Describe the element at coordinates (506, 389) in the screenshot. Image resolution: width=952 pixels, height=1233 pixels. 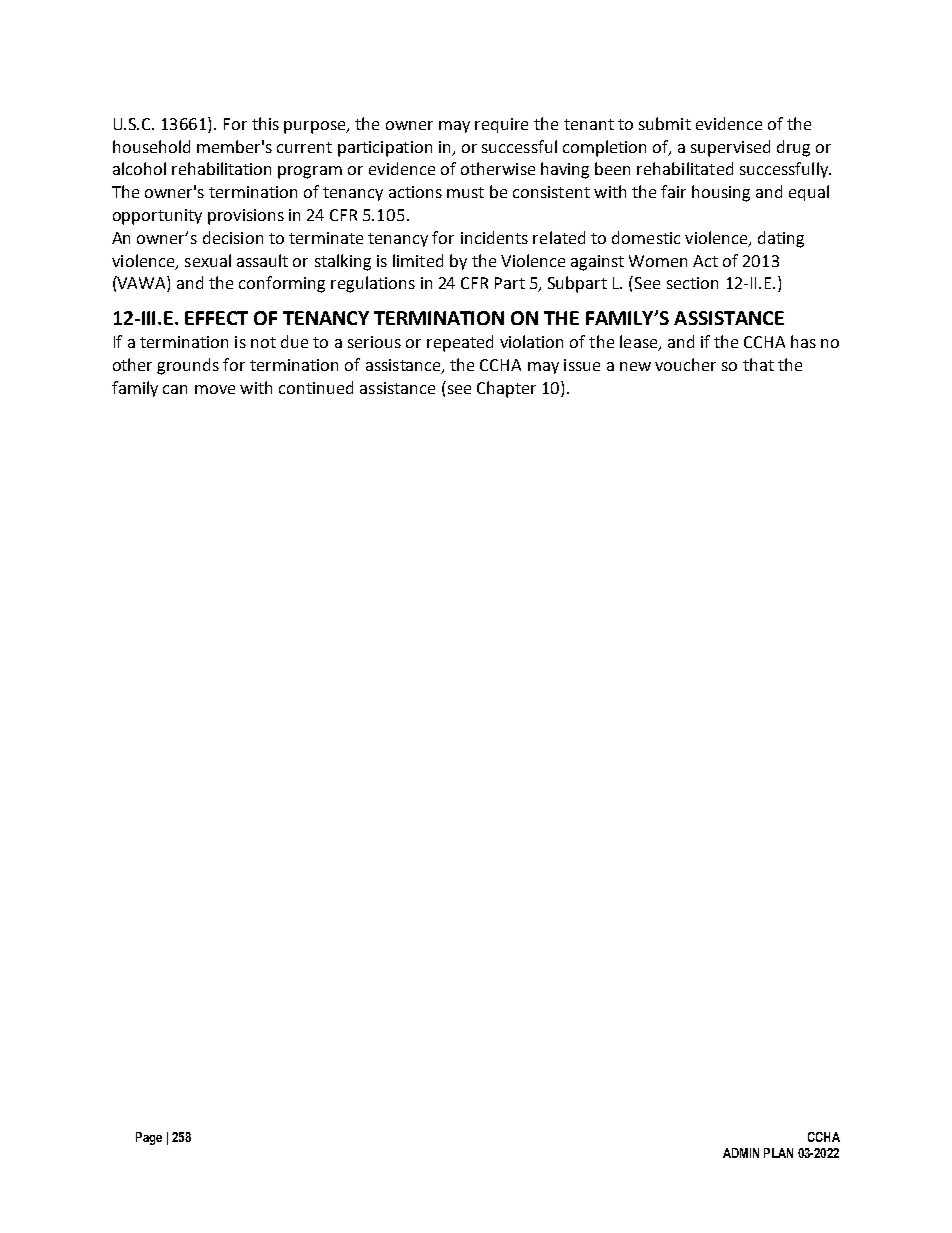
I see `Chapter` at that location.
